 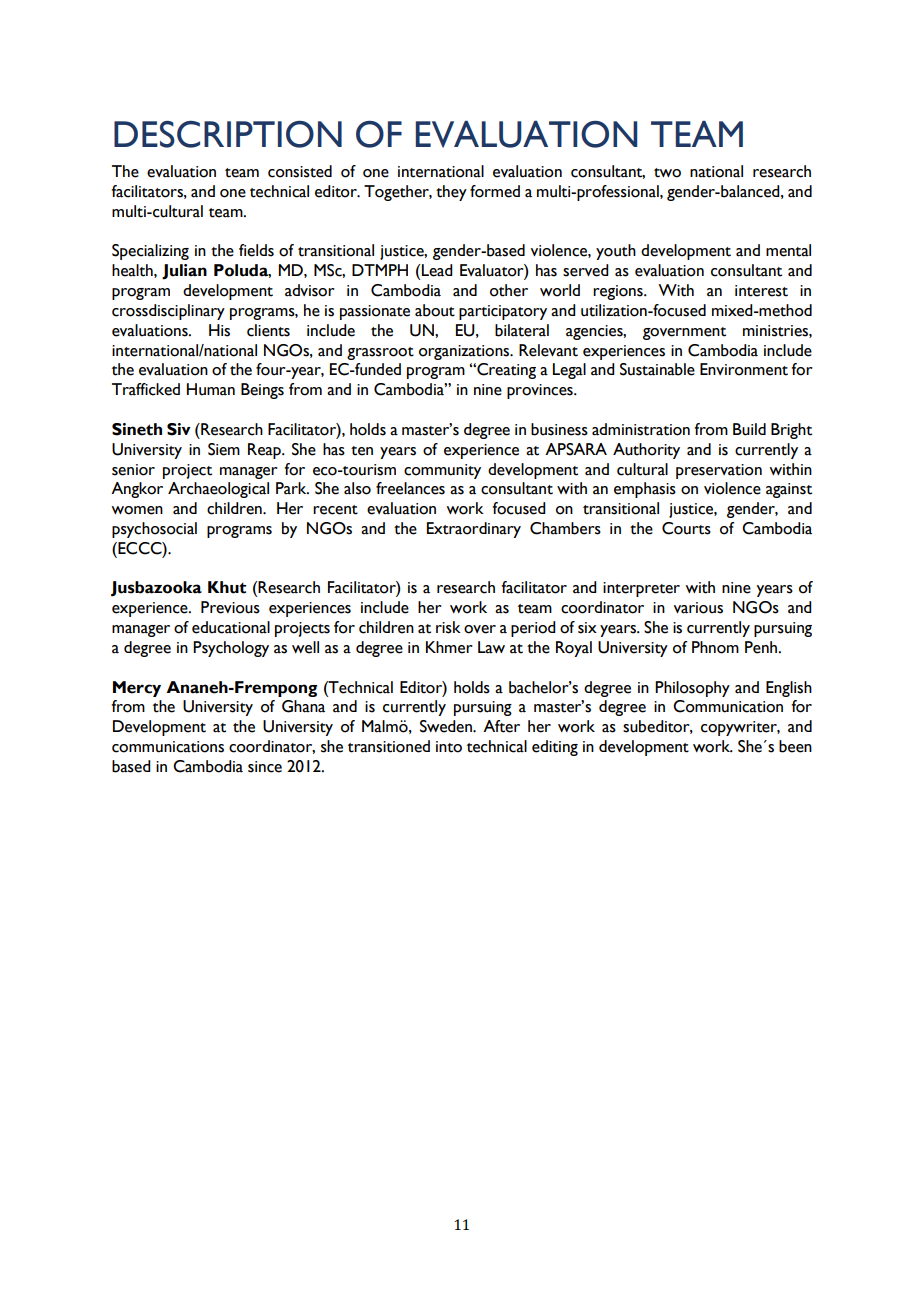 What do you see at coordinates (228, 134) in the screenshot?
I see `DESCRIPTION` at bounding box center [228, 134].
